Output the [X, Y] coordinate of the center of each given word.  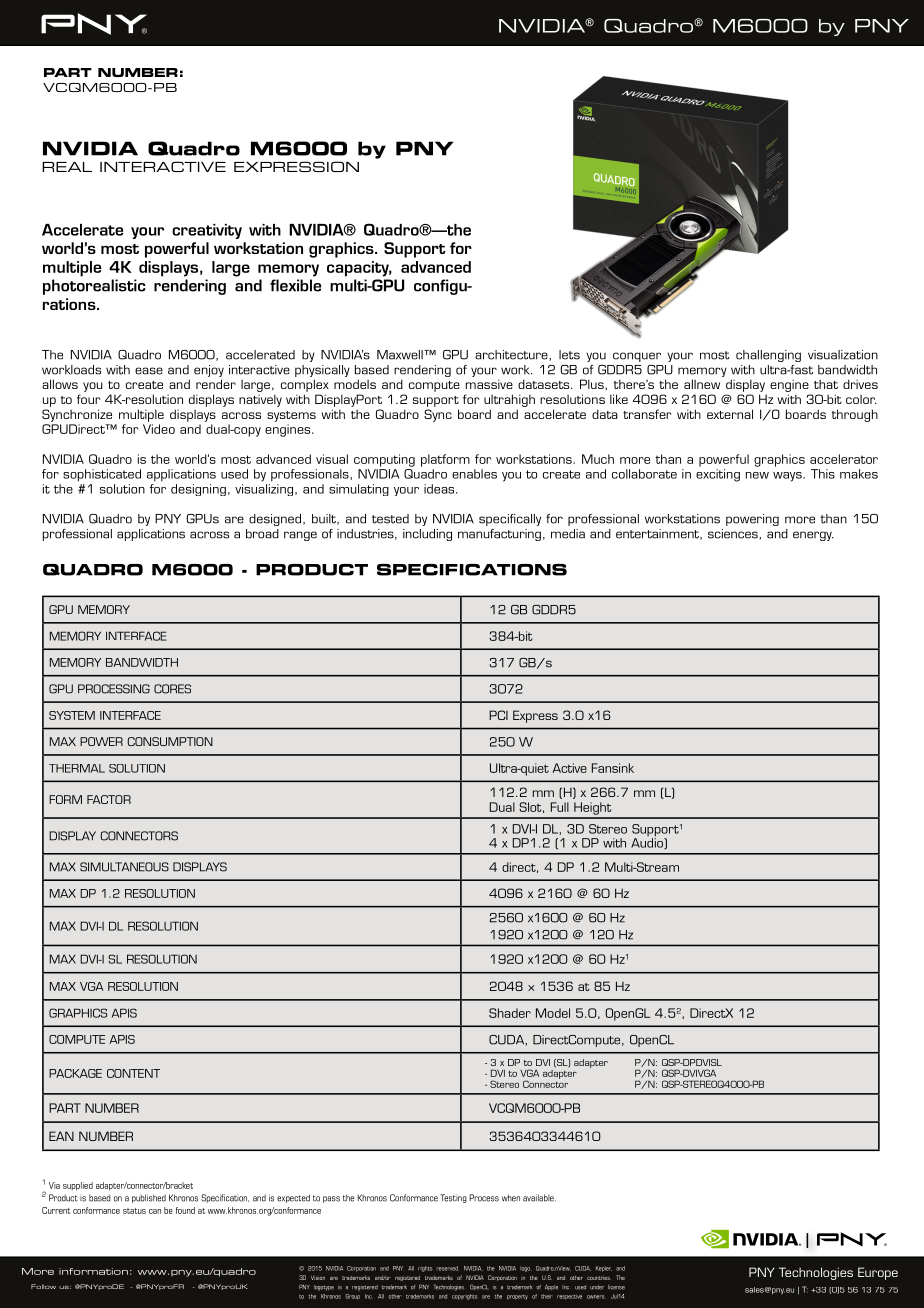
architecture [512, 355]
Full [560, 807]
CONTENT [133, 1073]
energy [813, 536]
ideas [440, 489]
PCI [498, 715]
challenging [768, 356]
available [539, 1198]
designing [198, 490]
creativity [207, 231]
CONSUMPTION [170, 741]
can [155, 1211]
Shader [510, 1013]
